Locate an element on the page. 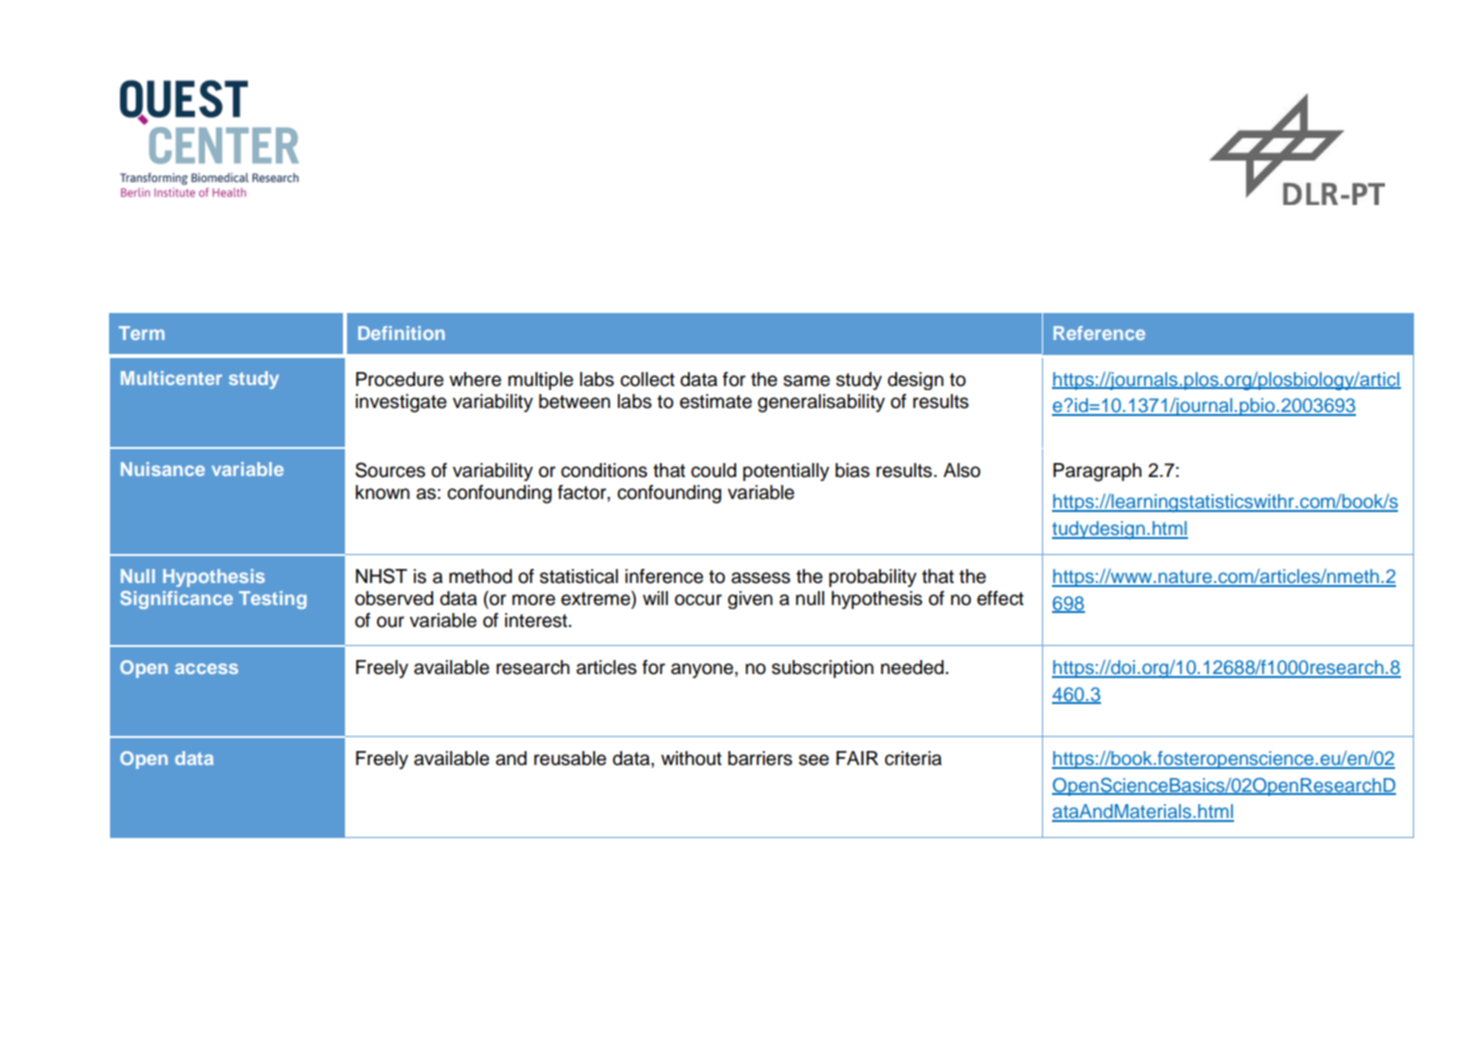  Term is located at coordinates (142, 333).
